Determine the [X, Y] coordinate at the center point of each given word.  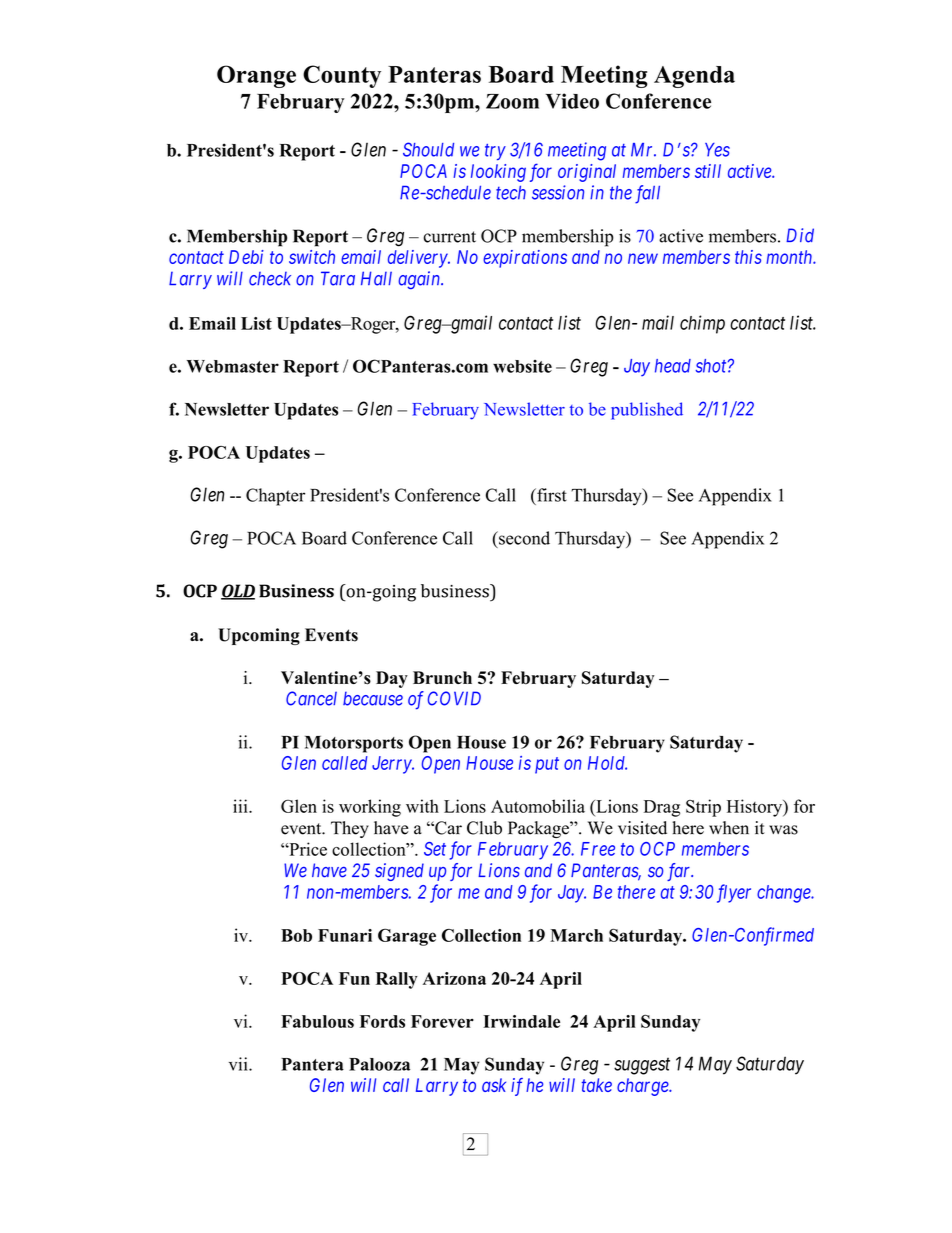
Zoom [512, 101]
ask [494, 1085]
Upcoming [259, 636]
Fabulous [317, 1021]
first [551, 495]
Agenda [694, 77]
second [523, 538]
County [342, 76]
